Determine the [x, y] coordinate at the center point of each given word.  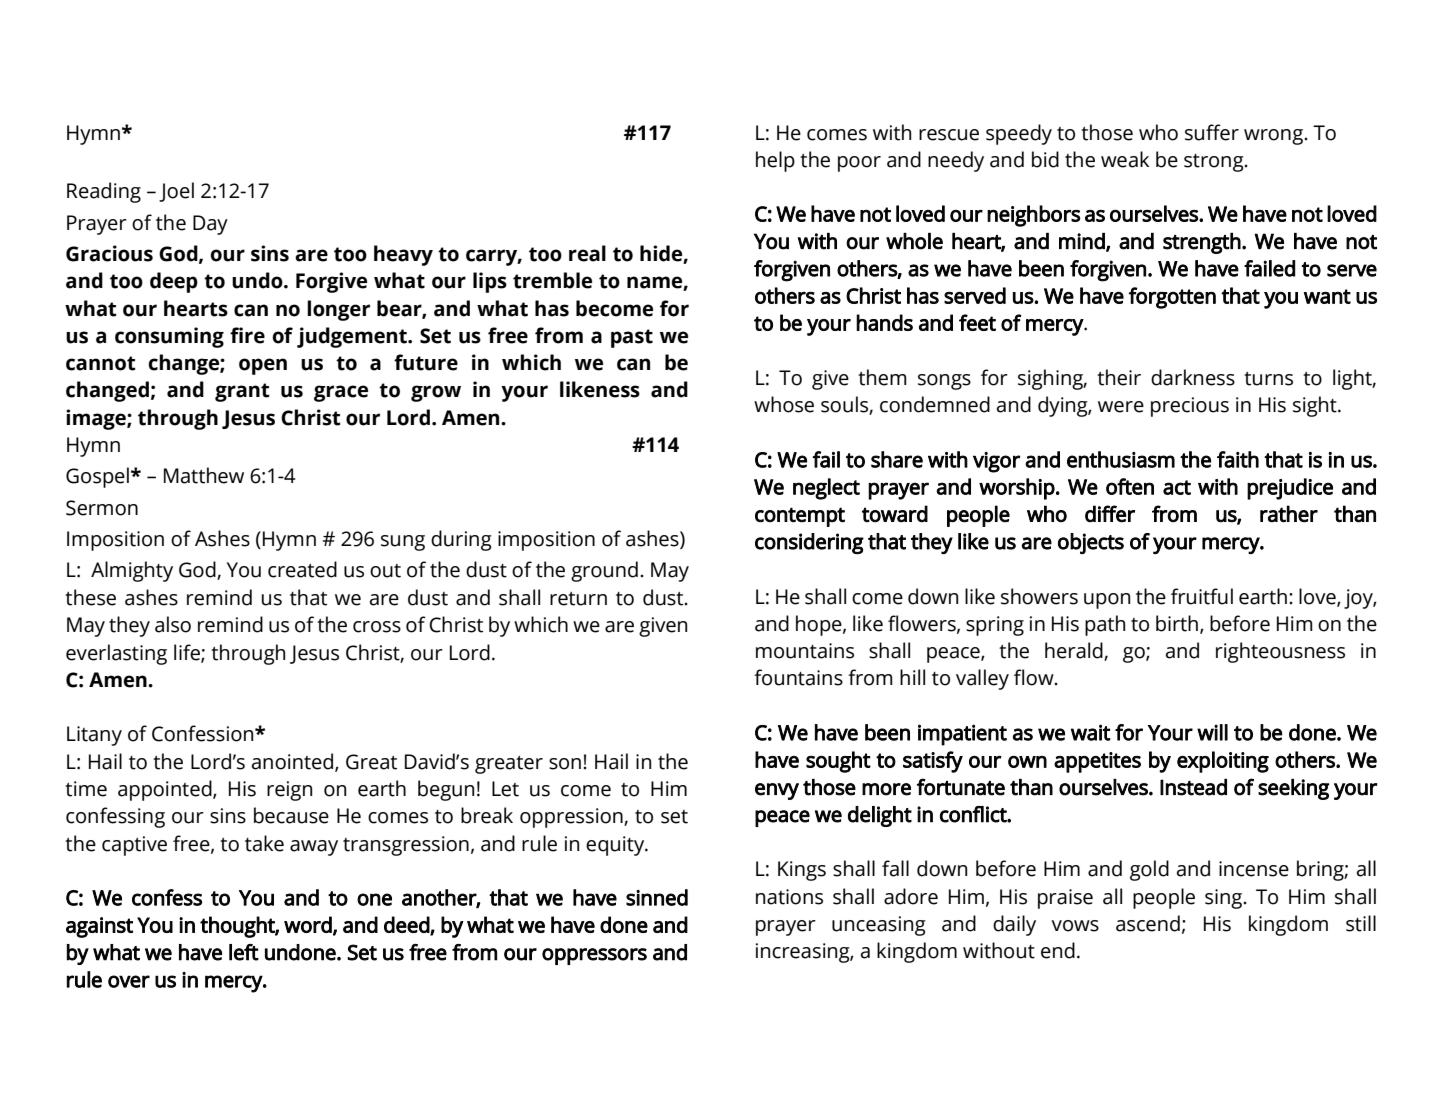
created [302, 569]
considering [809, 543]
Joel [176, 192]
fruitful [1202, 596]
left [244, 952]
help [775, 161]
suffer [1212, 132]
